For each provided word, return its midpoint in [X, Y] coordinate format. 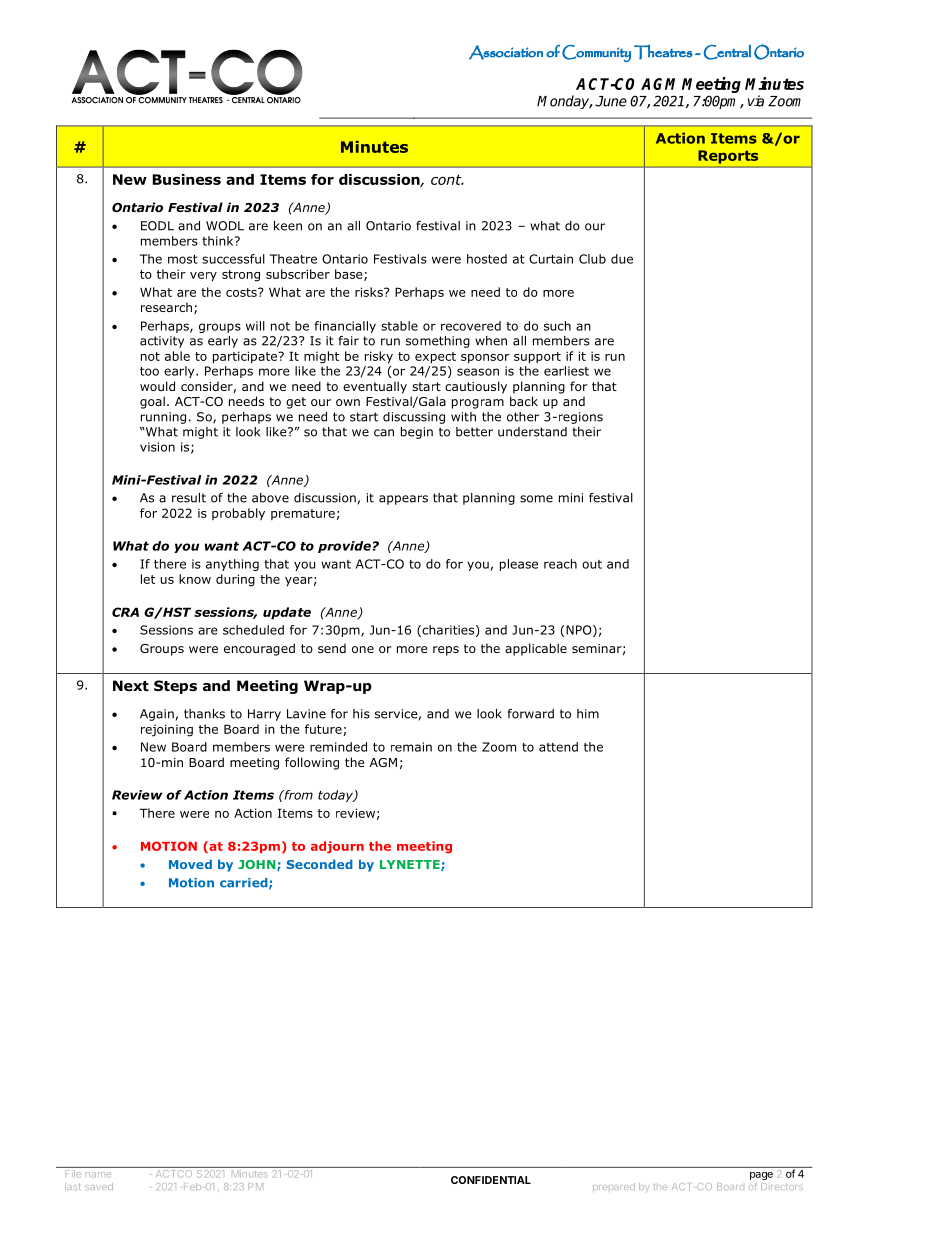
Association [506, 52]
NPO [580, 631]
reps [446, 651]
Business [187, 179]
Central [727, 52]
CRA [125, 612]
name [99, 1175]
